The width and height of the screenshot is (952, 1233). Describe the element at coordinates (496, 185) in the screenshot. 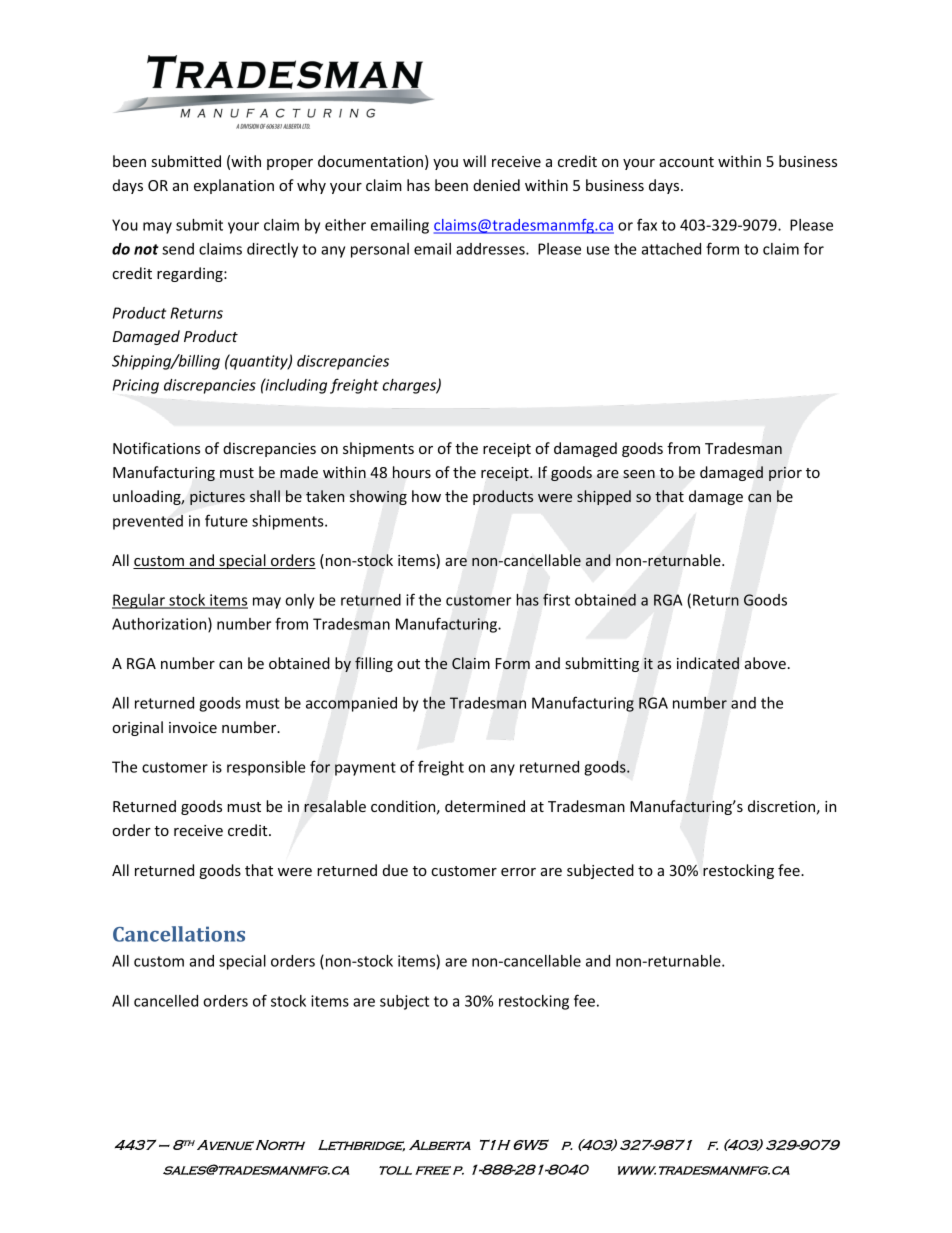

I see `denied` at that location.
